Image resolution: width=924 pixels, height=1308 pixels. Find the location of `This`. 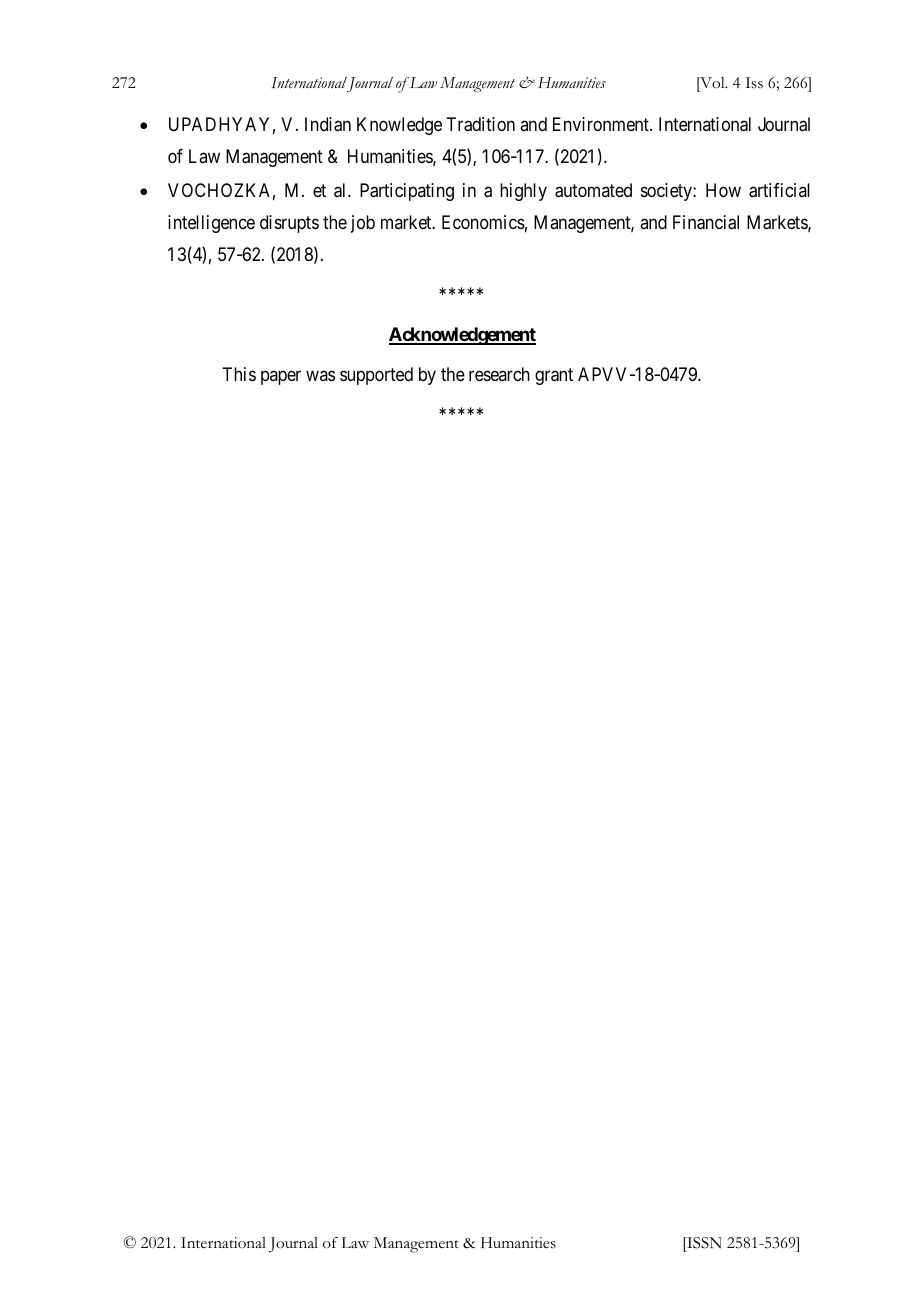

This is located at coordinates (239, 374).
